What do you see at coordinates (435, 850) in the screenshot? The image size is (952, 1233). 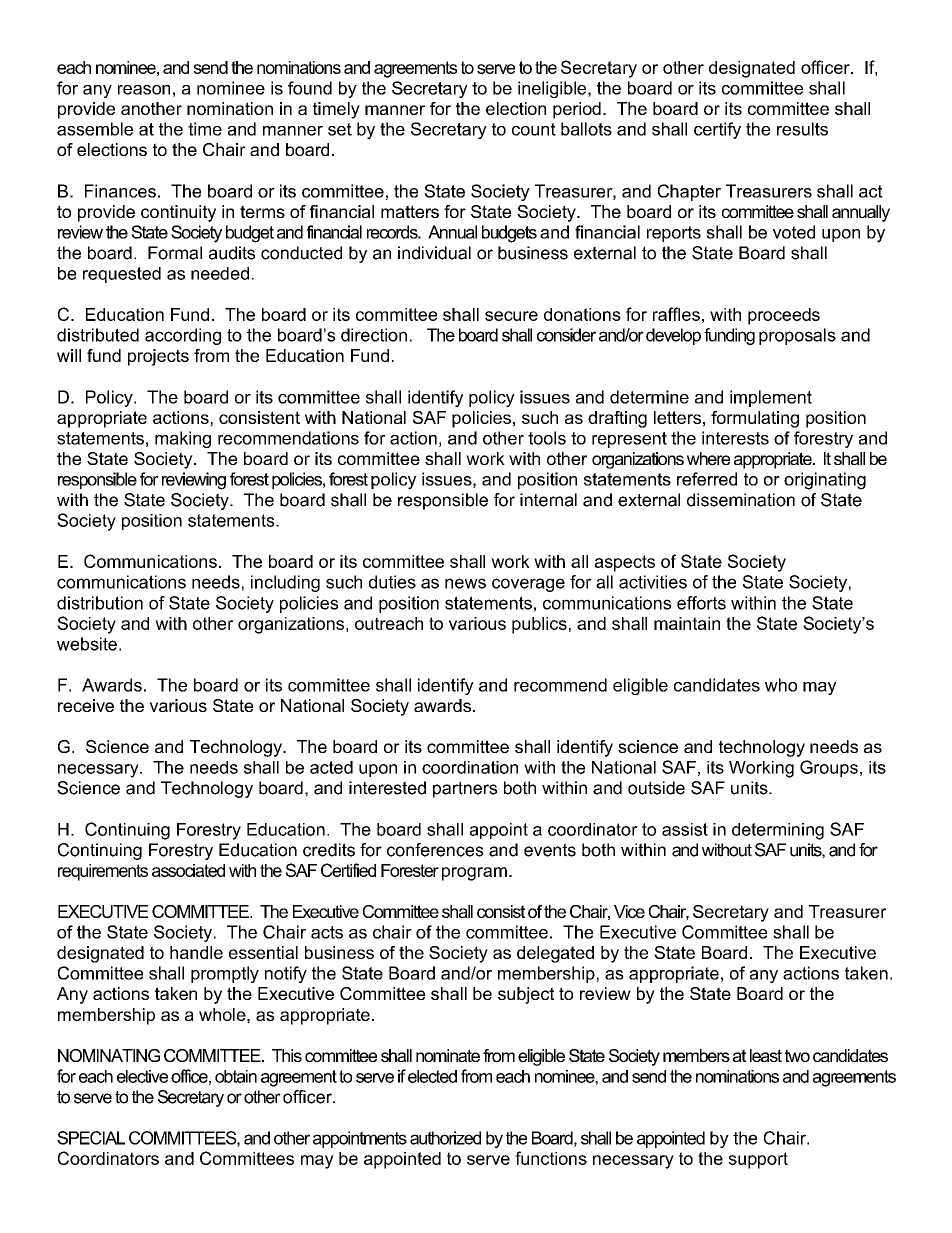 I see `conferences` at bounding box center [435, 850].
